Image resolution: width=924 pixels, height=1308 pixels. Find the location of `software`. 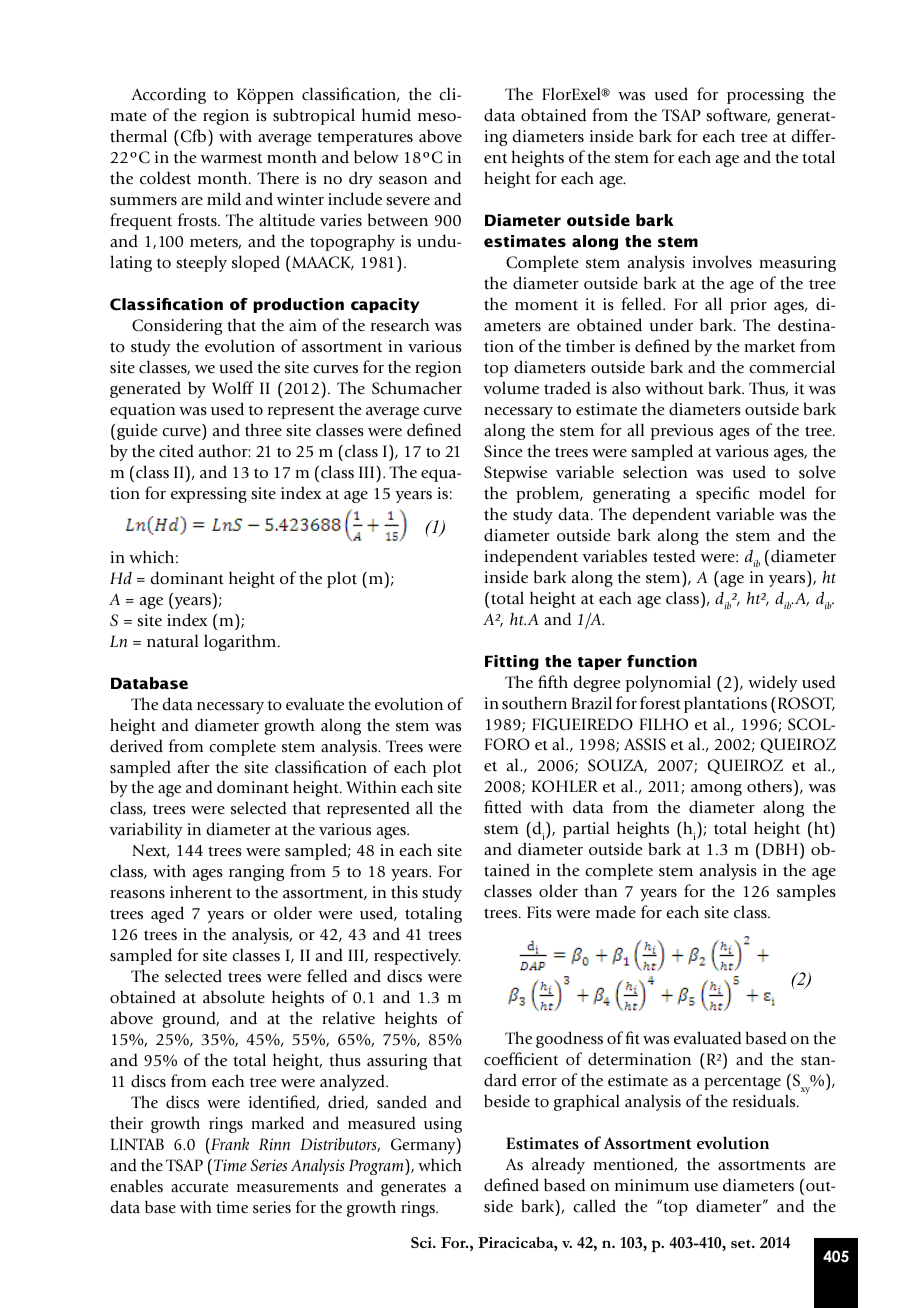

software is located at coordinates (738, 115).
